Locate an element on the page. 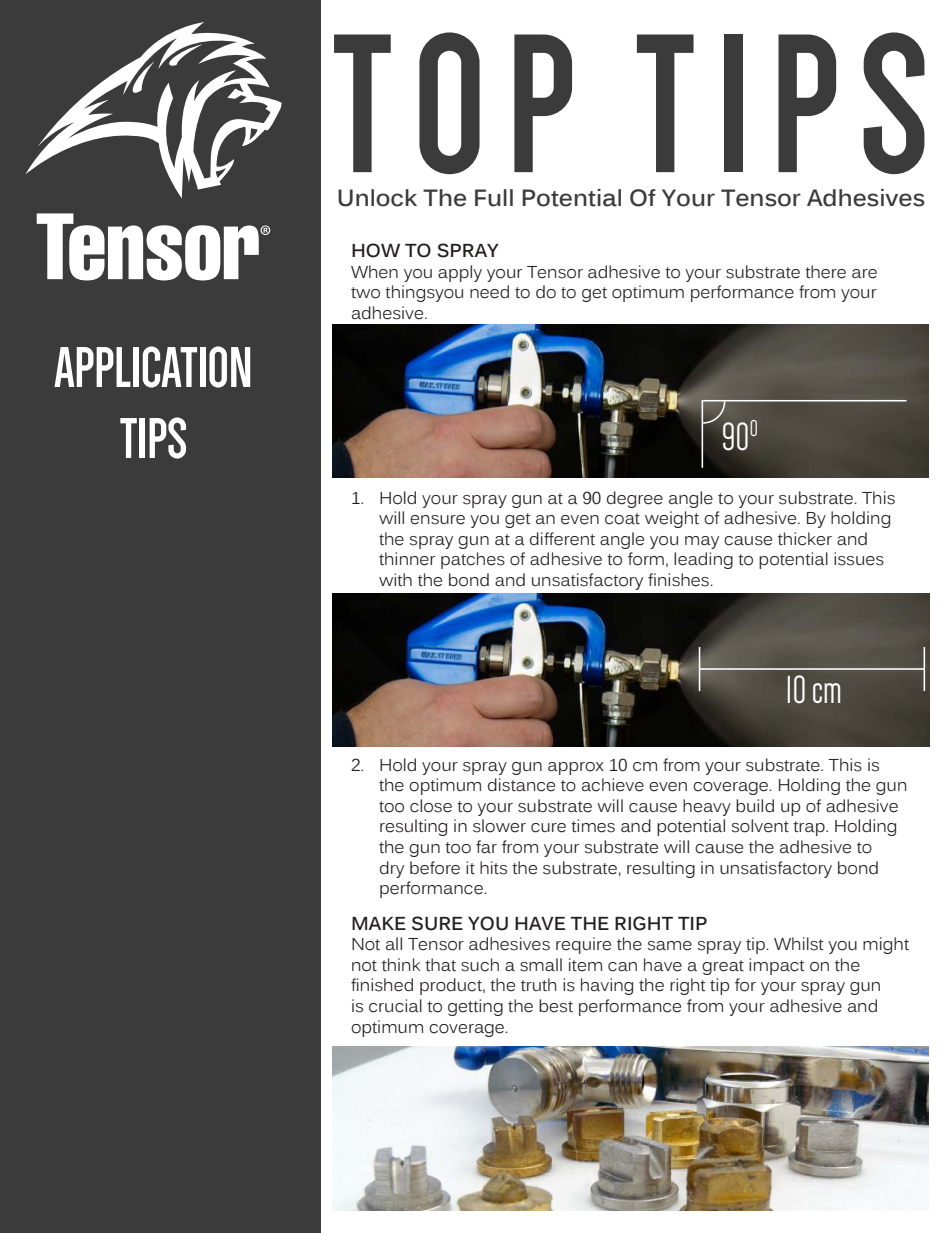 Image resolution: width=952 pixels, height=1233 pixels. there is located at coordinates (825, 272).
